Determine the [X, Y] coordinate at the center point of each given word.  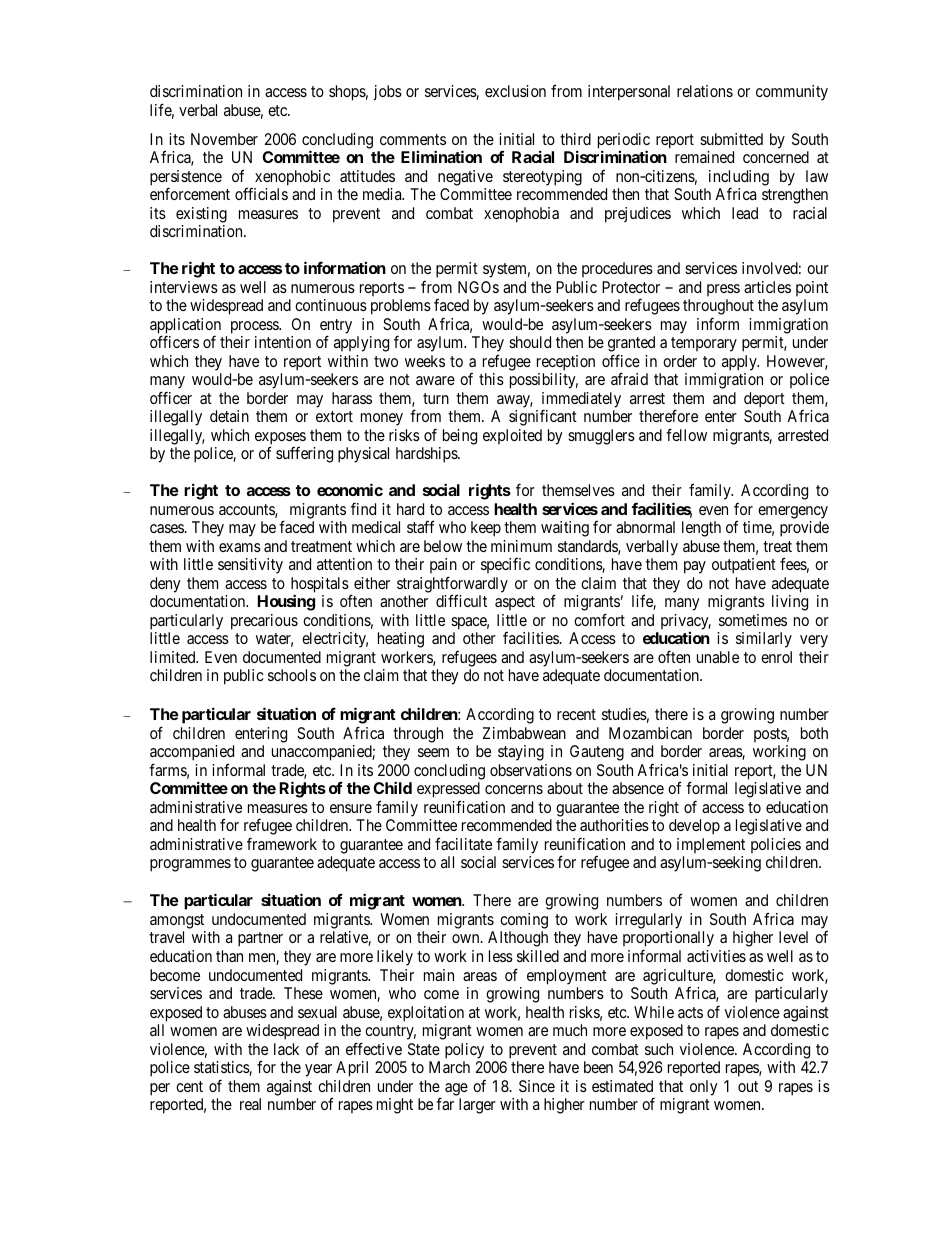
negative [465, 178]
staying [521, 753]
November [224, 139]
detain [229, 416]
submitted [731, 139]
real [250, 1104]
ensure [351, 808]
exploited [512, 436]
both [814, 733]
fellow [686, 434]
